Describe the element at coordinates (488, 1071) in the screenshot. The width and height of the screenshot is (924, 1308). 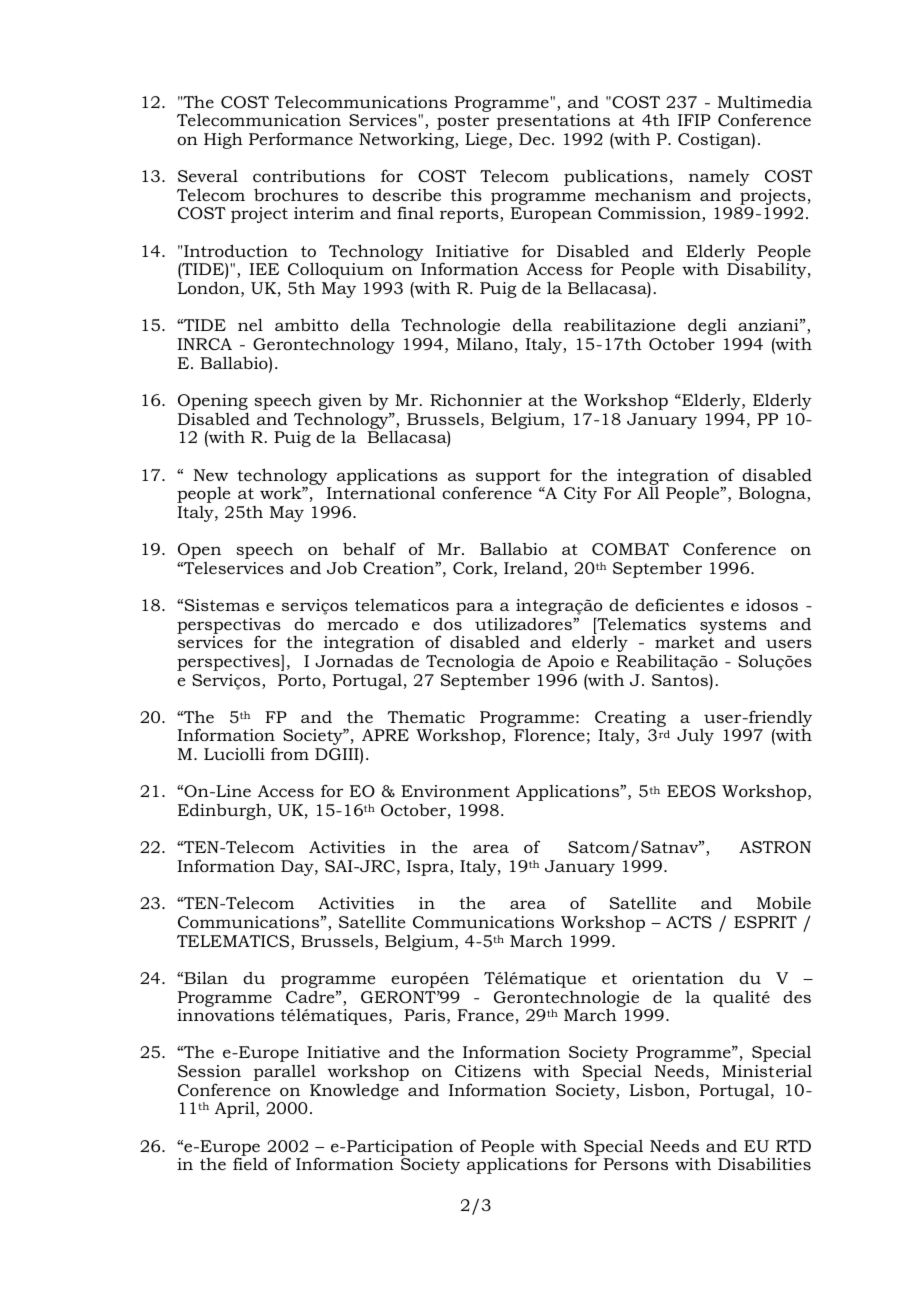
I see `Citizens` at that location.
